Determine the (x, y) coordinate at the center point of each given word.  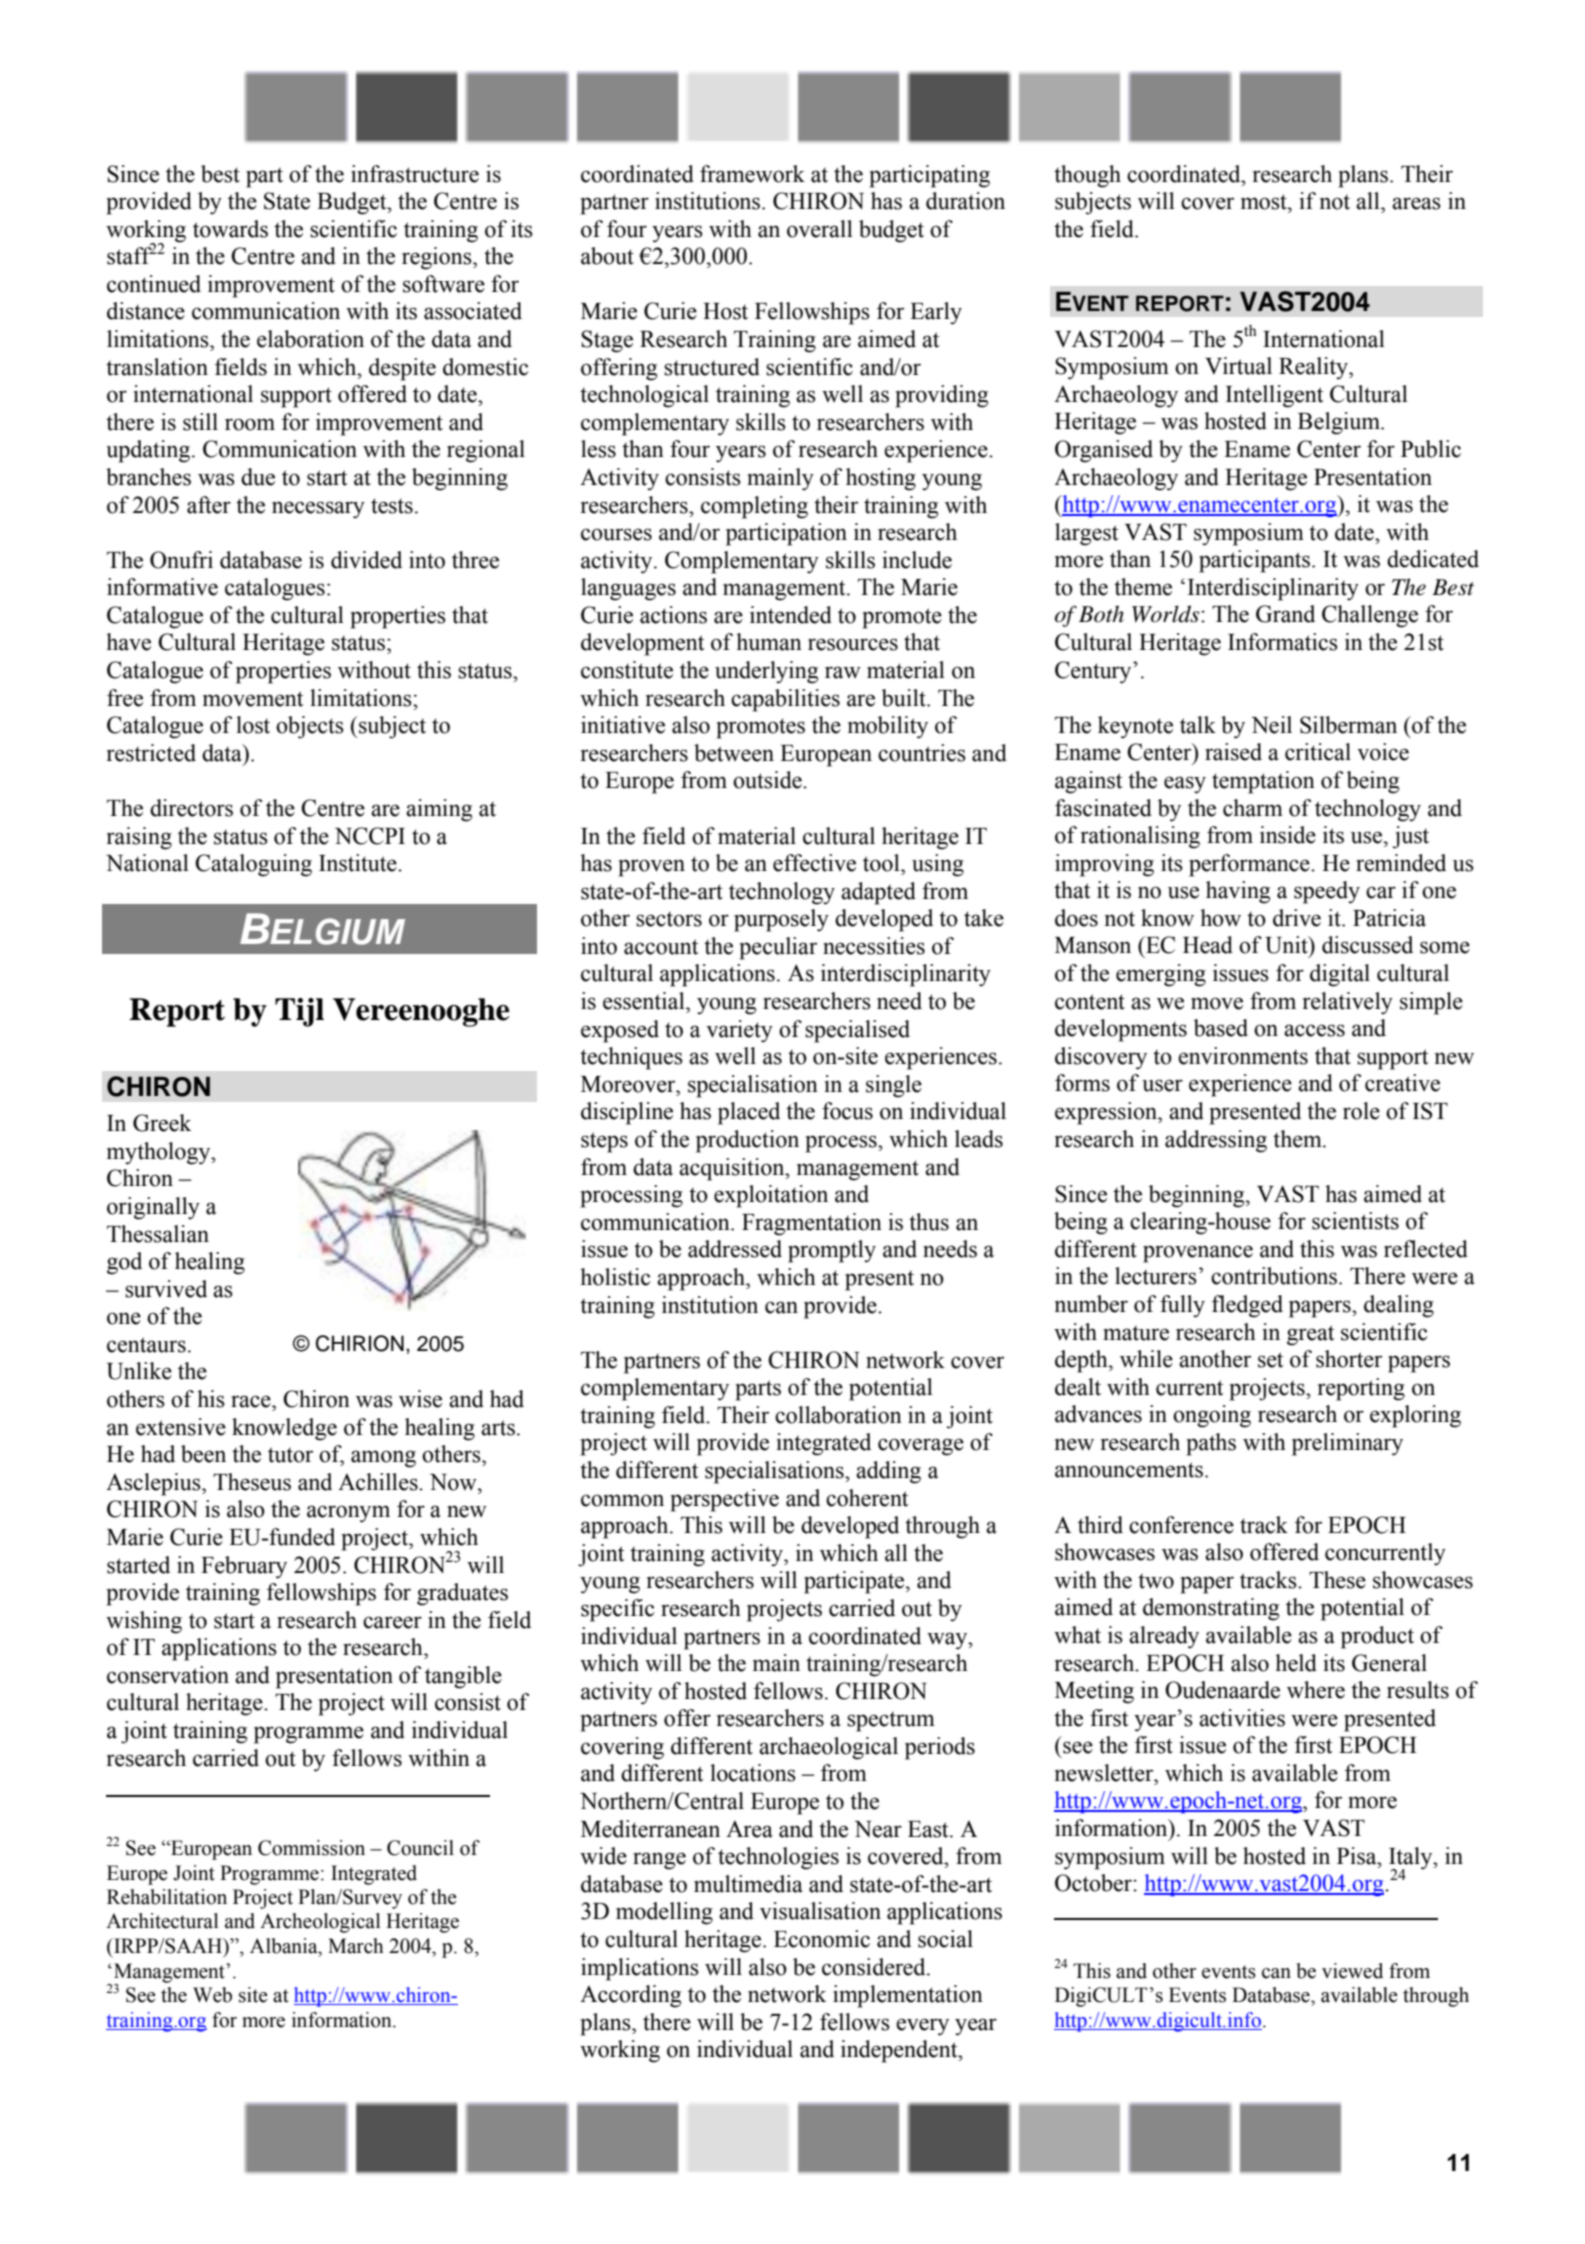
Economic (822, 1939)
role (1361, 1111)
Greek (162, 1123)
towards (230, 229)
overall (820, 229)
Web (212, 1995)
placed (749, 1113)
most (1265, 202)
